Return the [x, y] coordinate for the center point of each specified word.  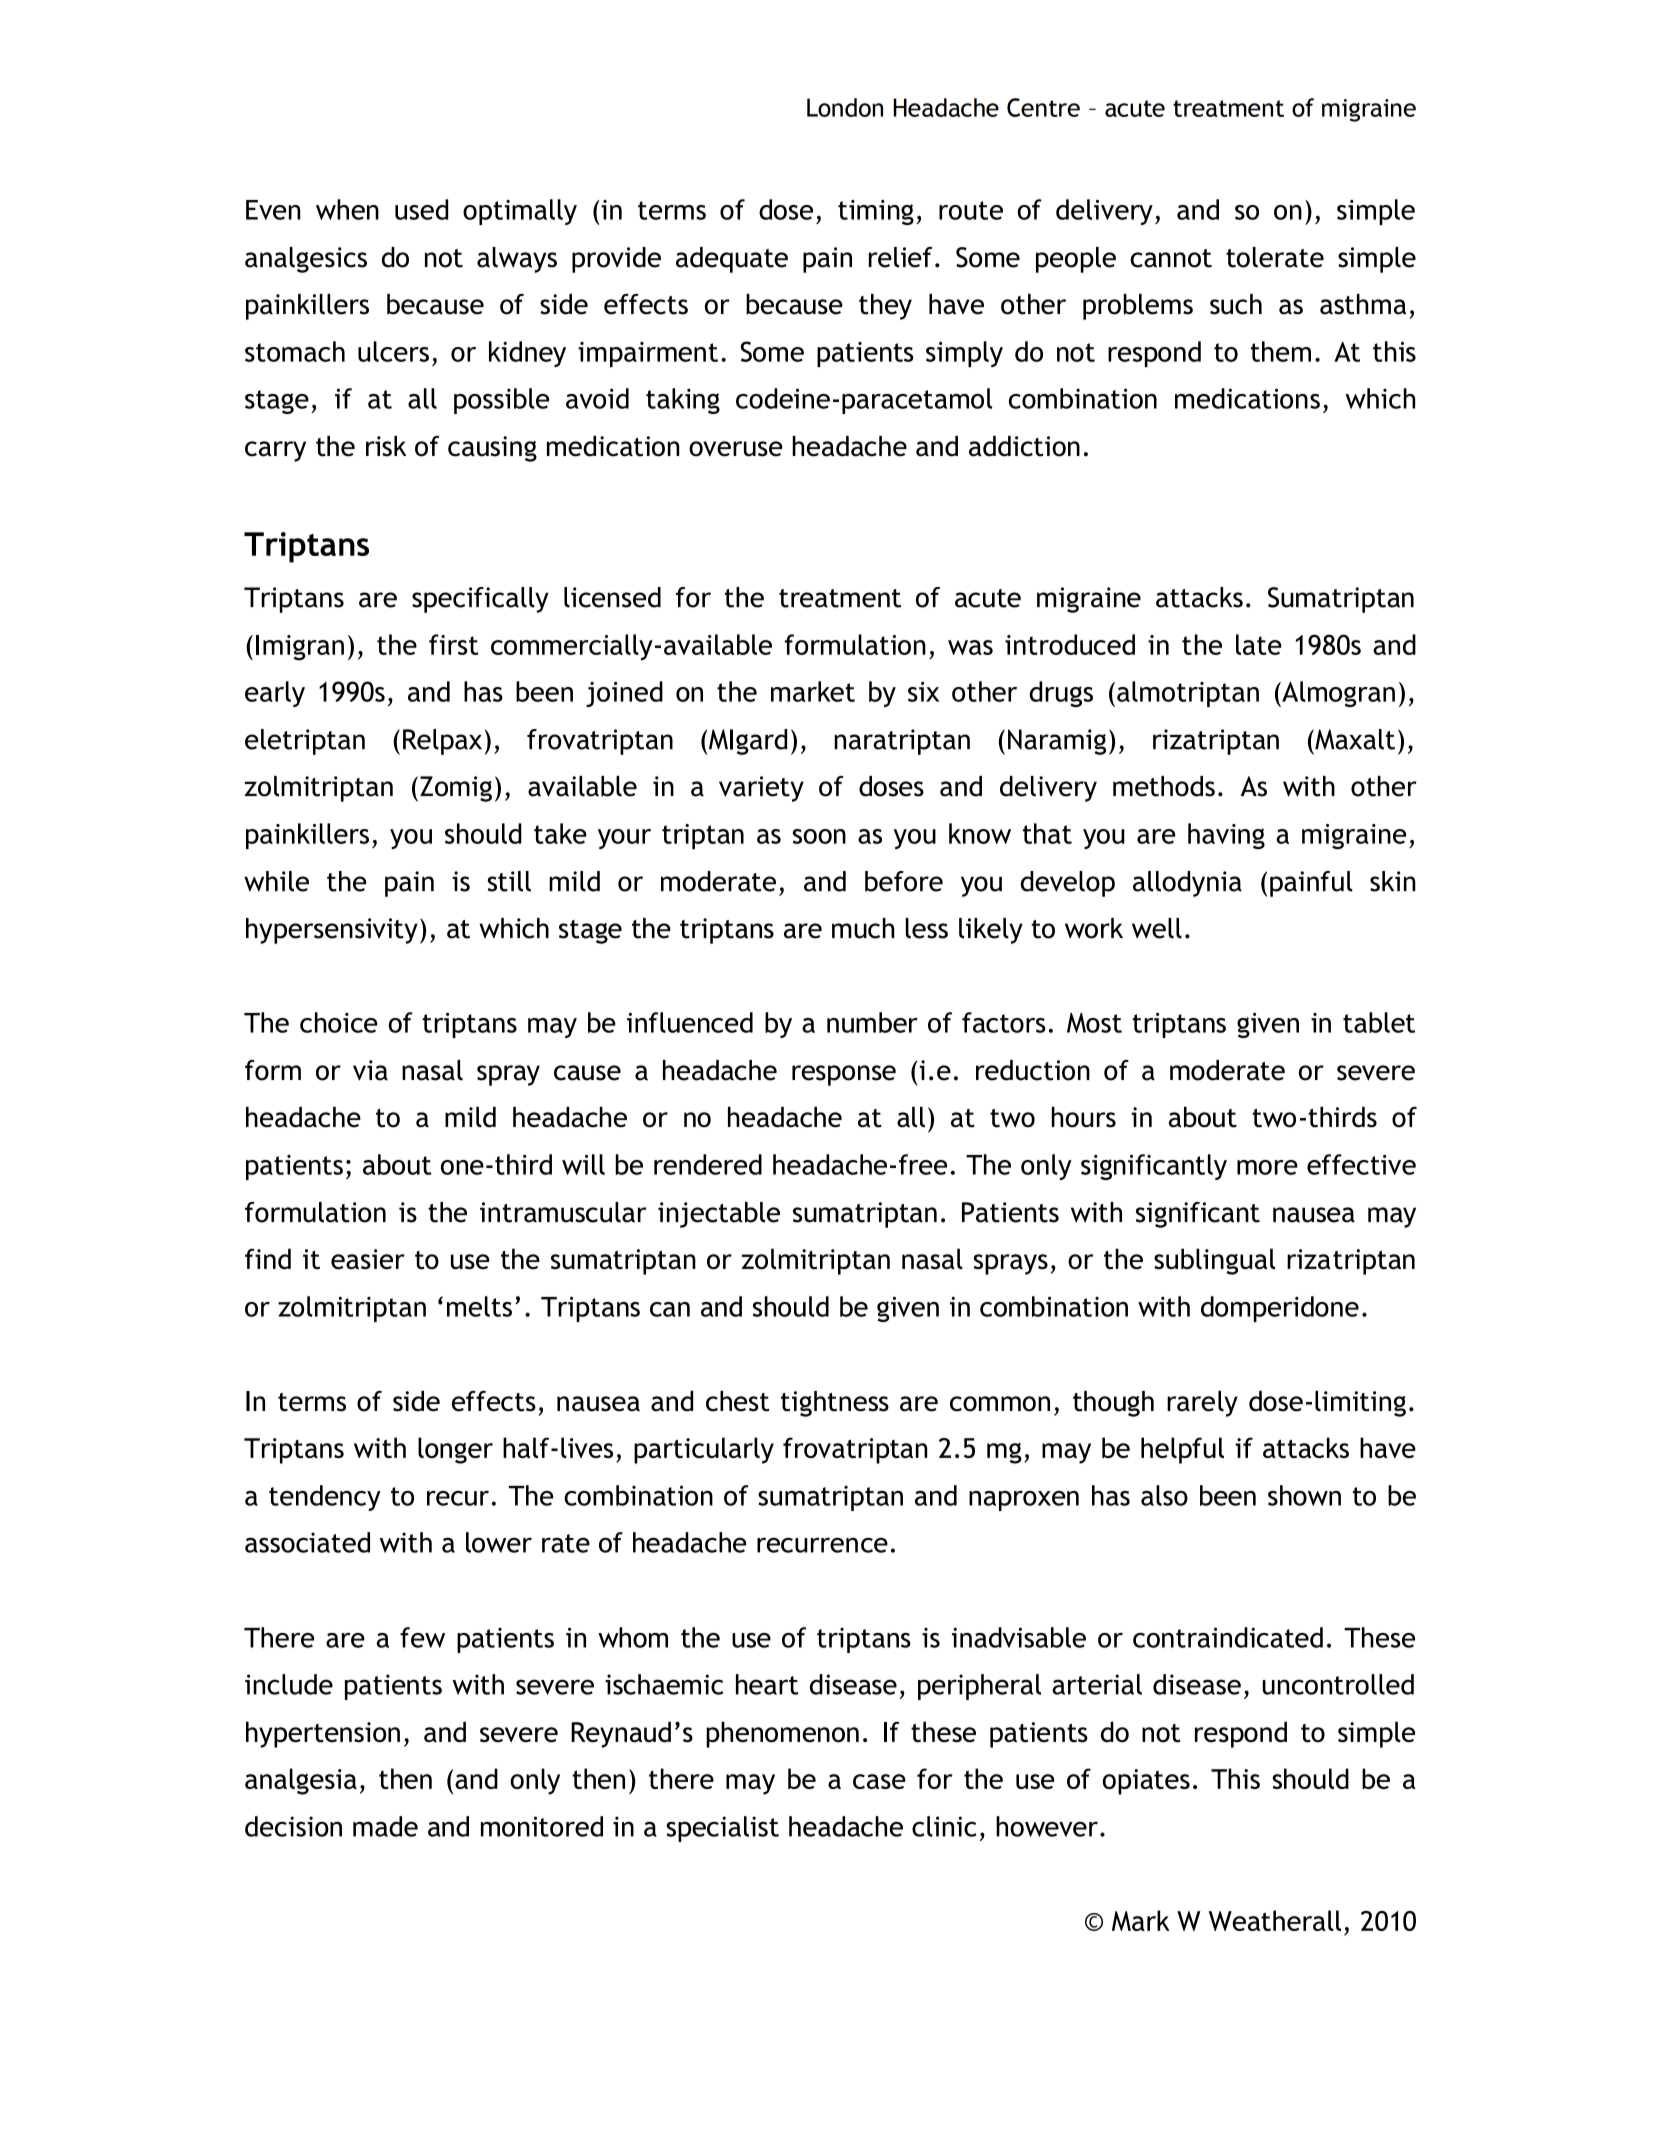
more [1267, 1167]
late [1259, 644]
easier [368, 1259]
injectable [719, 1215]
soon [819, 836]
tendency [325, 1498]
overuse [736, 449]
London [845, 107]
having [1226, 836]
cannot [1171, 258]
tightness [835, 1404]
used [421, 209]
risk [386, 446]
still [509, 881]
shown [1304, 1495]
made [385, 1826]
